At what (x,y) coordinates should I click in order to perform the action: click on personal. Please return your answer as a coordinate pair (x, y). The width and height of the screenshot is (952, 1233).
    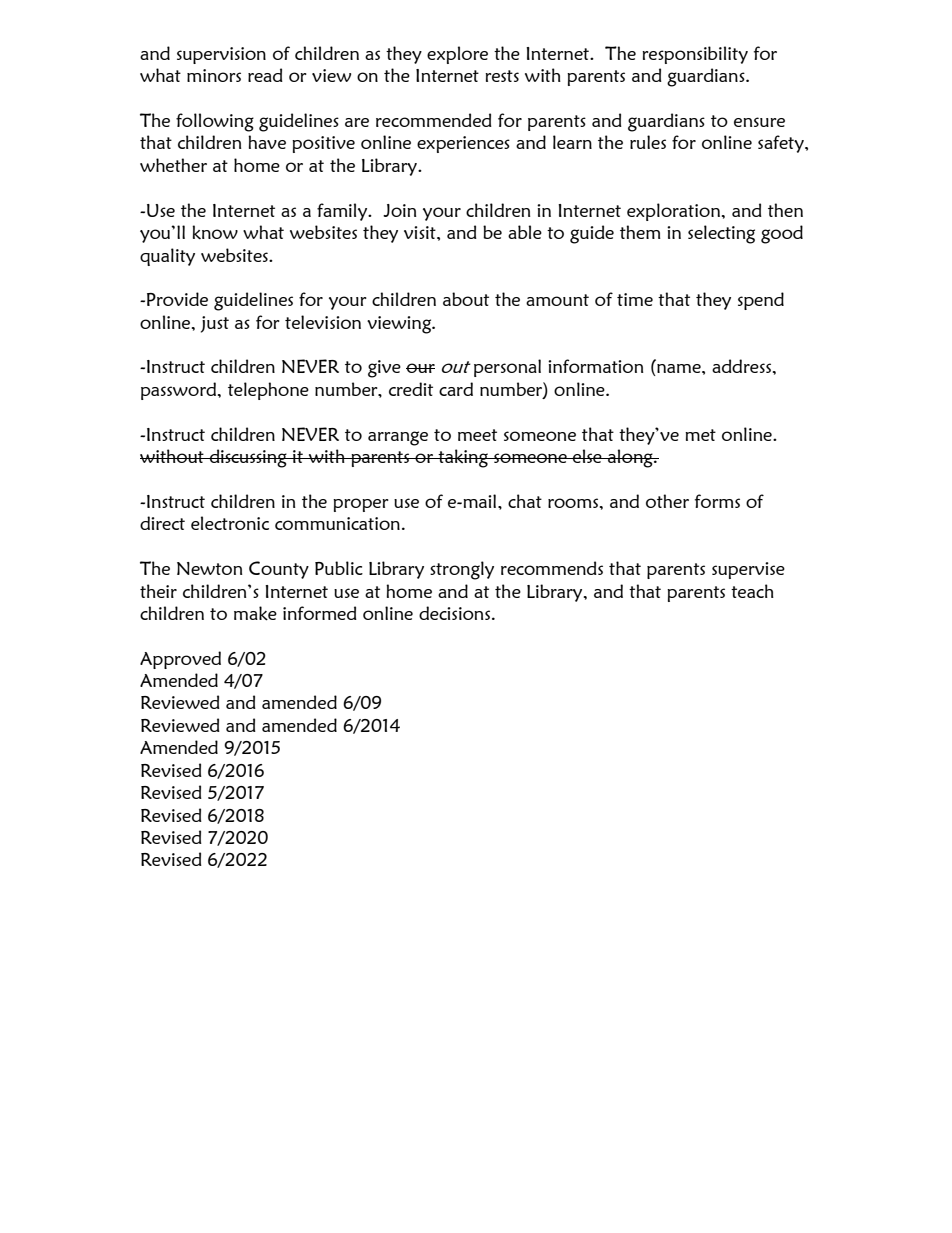
    Looking at the image, I should click on (507, 368).
